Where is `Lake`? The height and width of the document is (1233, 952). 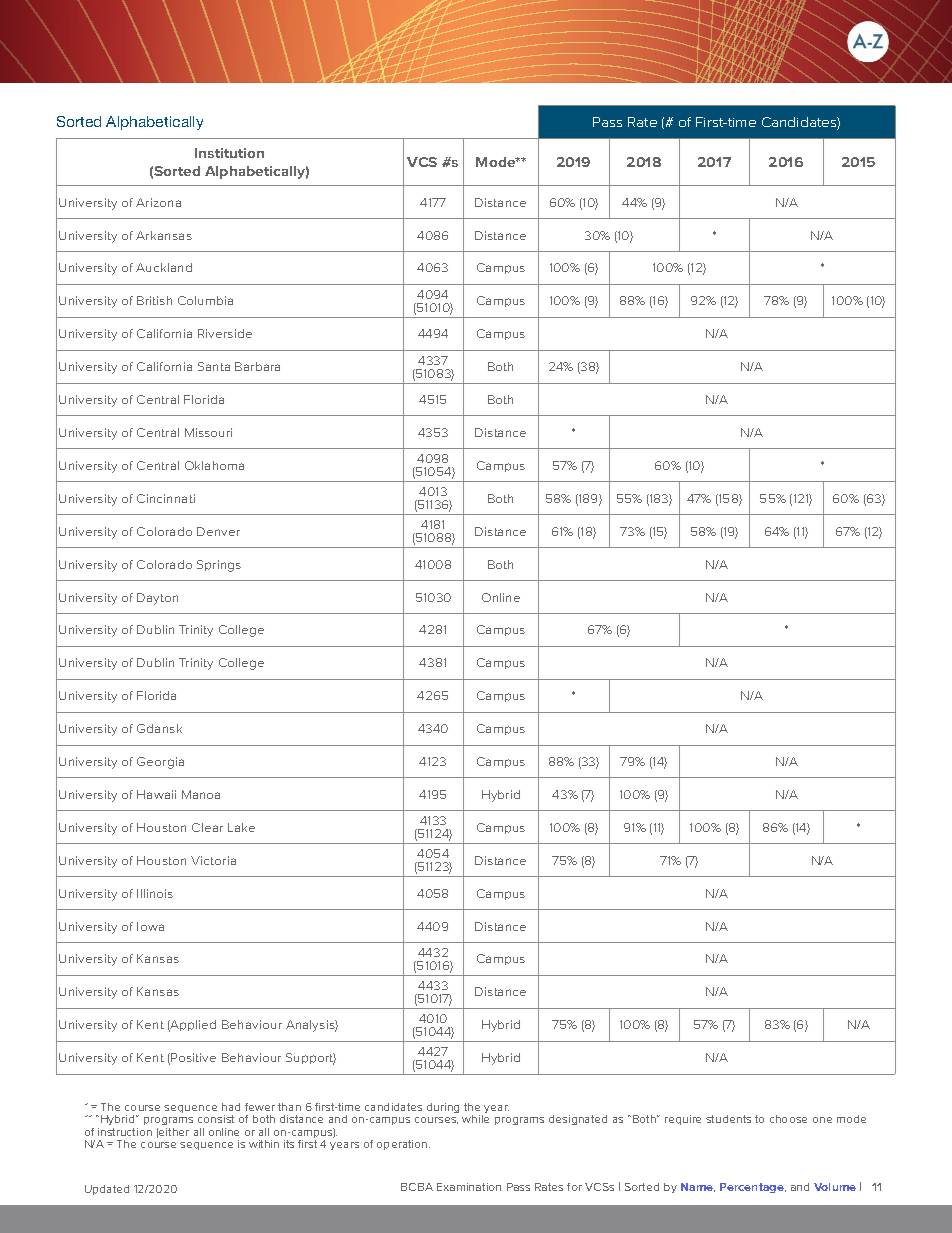
Lake is located at coordinates (241, 827).
